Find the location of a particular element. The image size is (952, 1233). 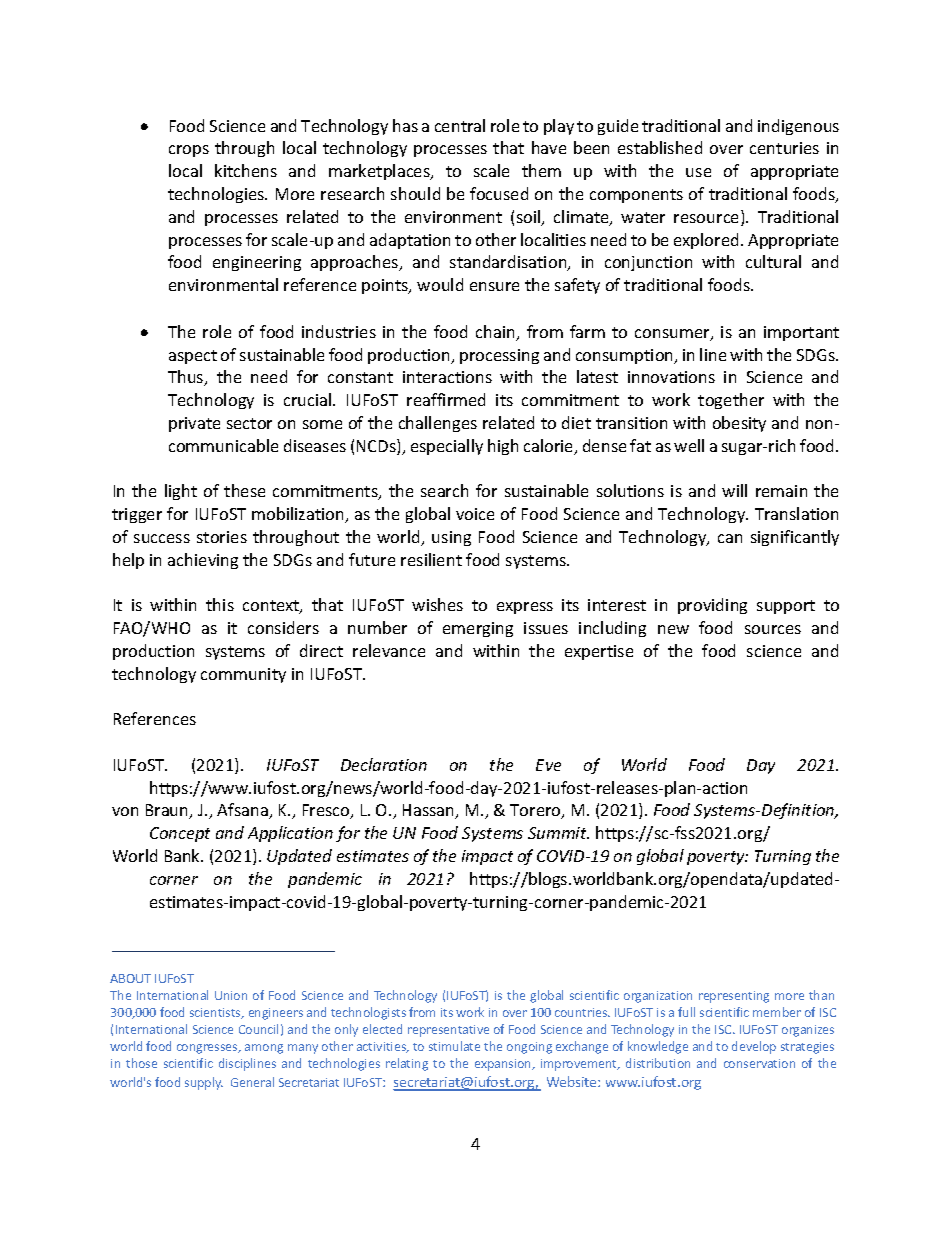

develop is located at coordinates (754, 1047).
